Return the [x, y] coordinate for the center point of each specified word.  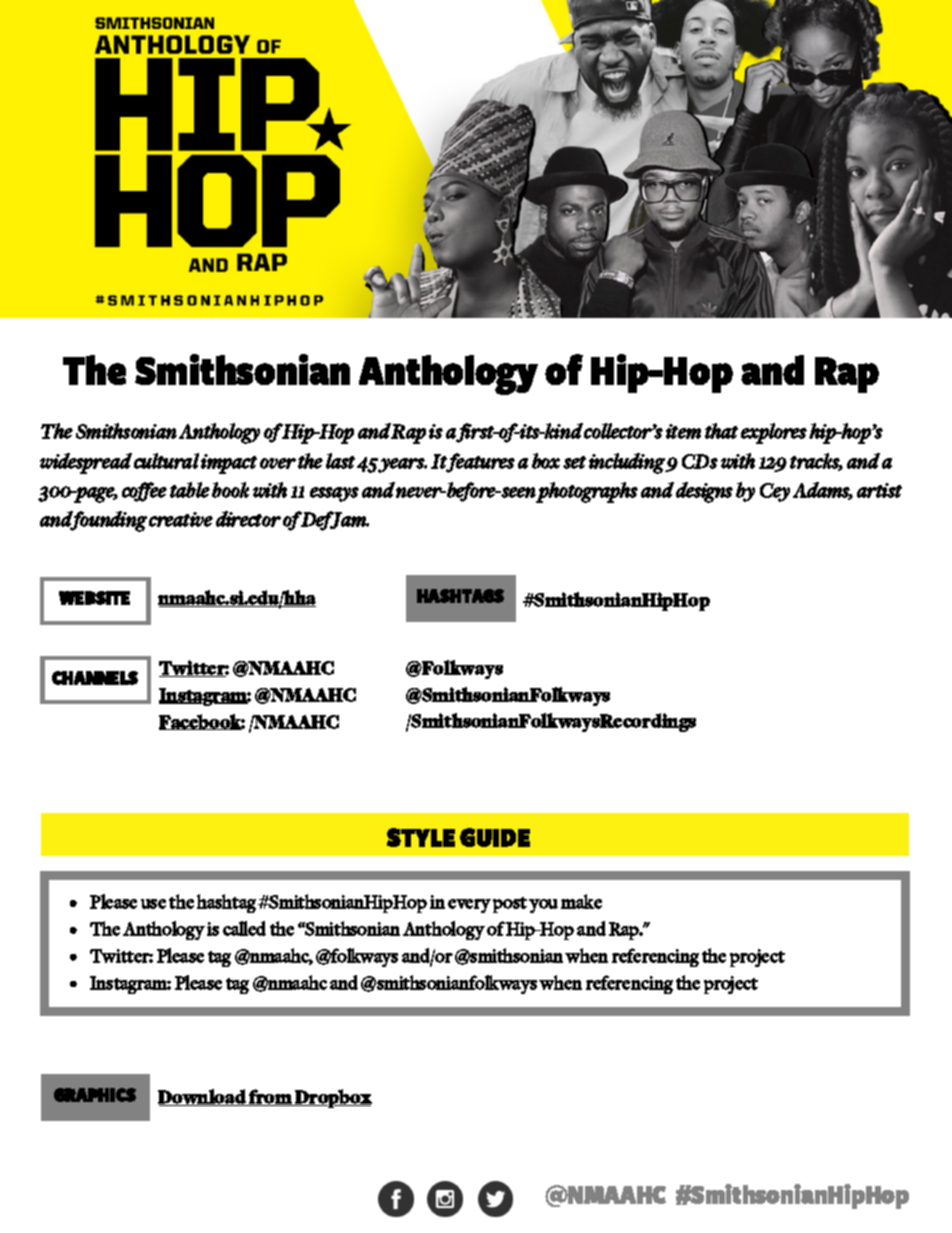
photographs [587, 492]
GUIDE [495, 837]
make [581, 901]
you [543, 906]
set [574, 462]
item [683, 431]
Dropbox [333, 1098]
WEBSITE [94, 598]
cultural [166, 461]
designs [704, 492]
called [244, 928]
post [510, 905]
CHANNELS [95, 678]
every [469, 906]
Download [203, 1097]
